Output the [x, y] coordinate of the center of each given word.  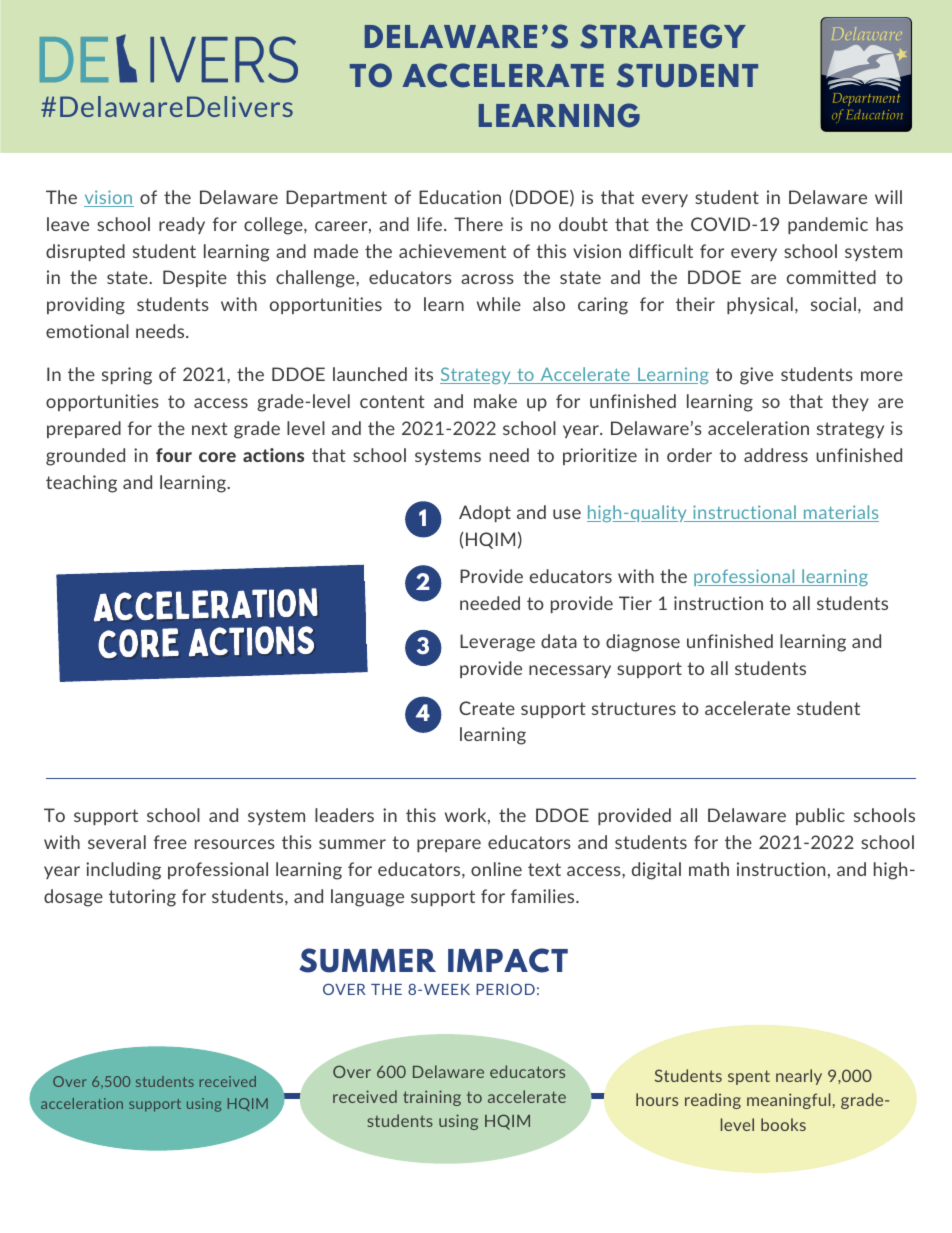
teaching [81, 484]
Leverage [497, 643]
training [432, 1098]
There [478, 224]
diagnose [643, 643]
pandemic [828, 225]
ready [182, 225]
